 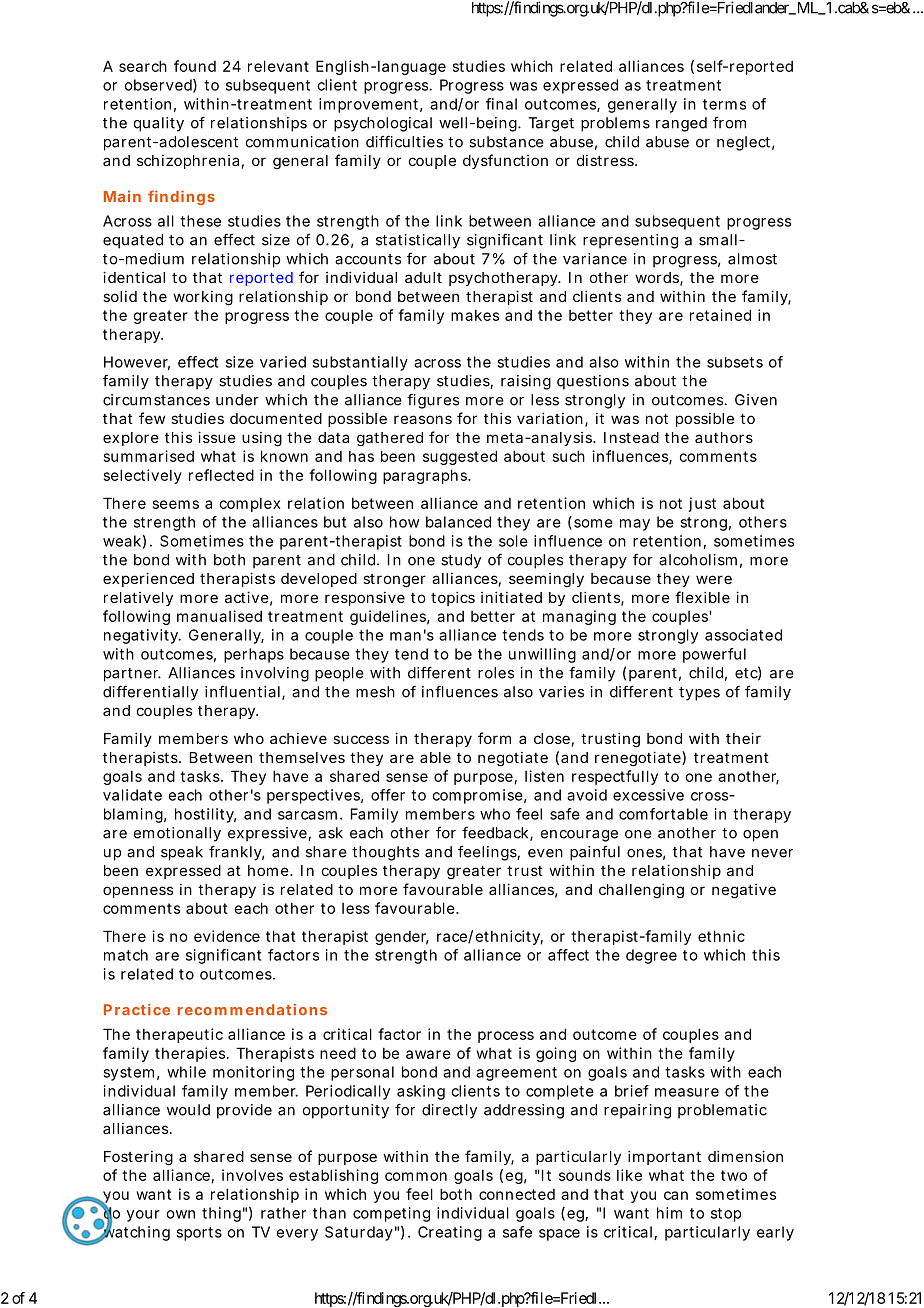 What do you see at coordinates (450, 1233) in the document?
I see `Creating` at bounding box center [450, 1233].
